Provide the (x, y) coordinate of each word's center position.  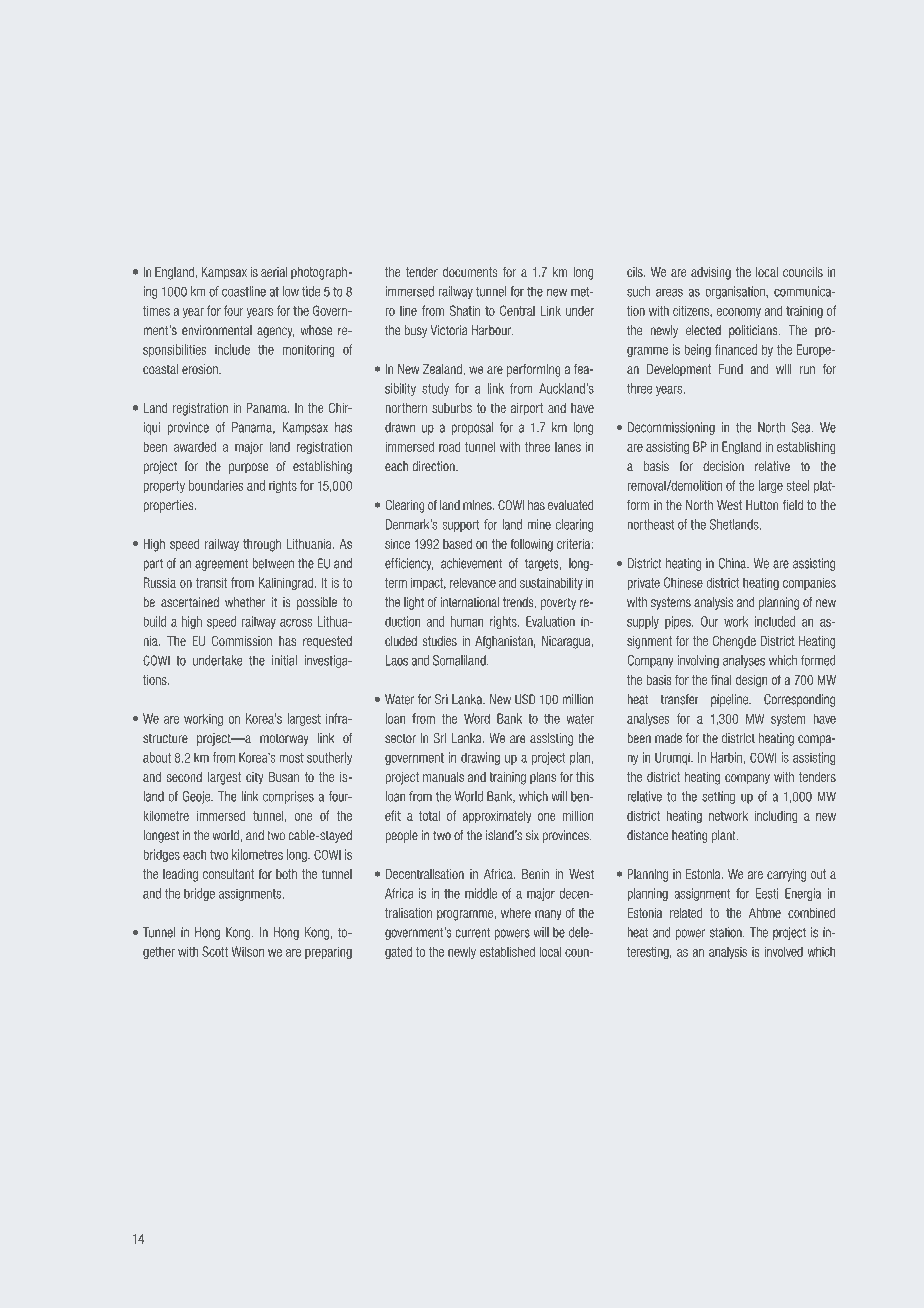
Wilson (248, 951)
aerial (274, 272)
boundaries (216, 485)
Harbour (492, 330)
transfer (680, 699)
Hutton (762, 505)
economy (739, 313)
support (461, 526)
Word (477, 718)
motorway (284, 739)
